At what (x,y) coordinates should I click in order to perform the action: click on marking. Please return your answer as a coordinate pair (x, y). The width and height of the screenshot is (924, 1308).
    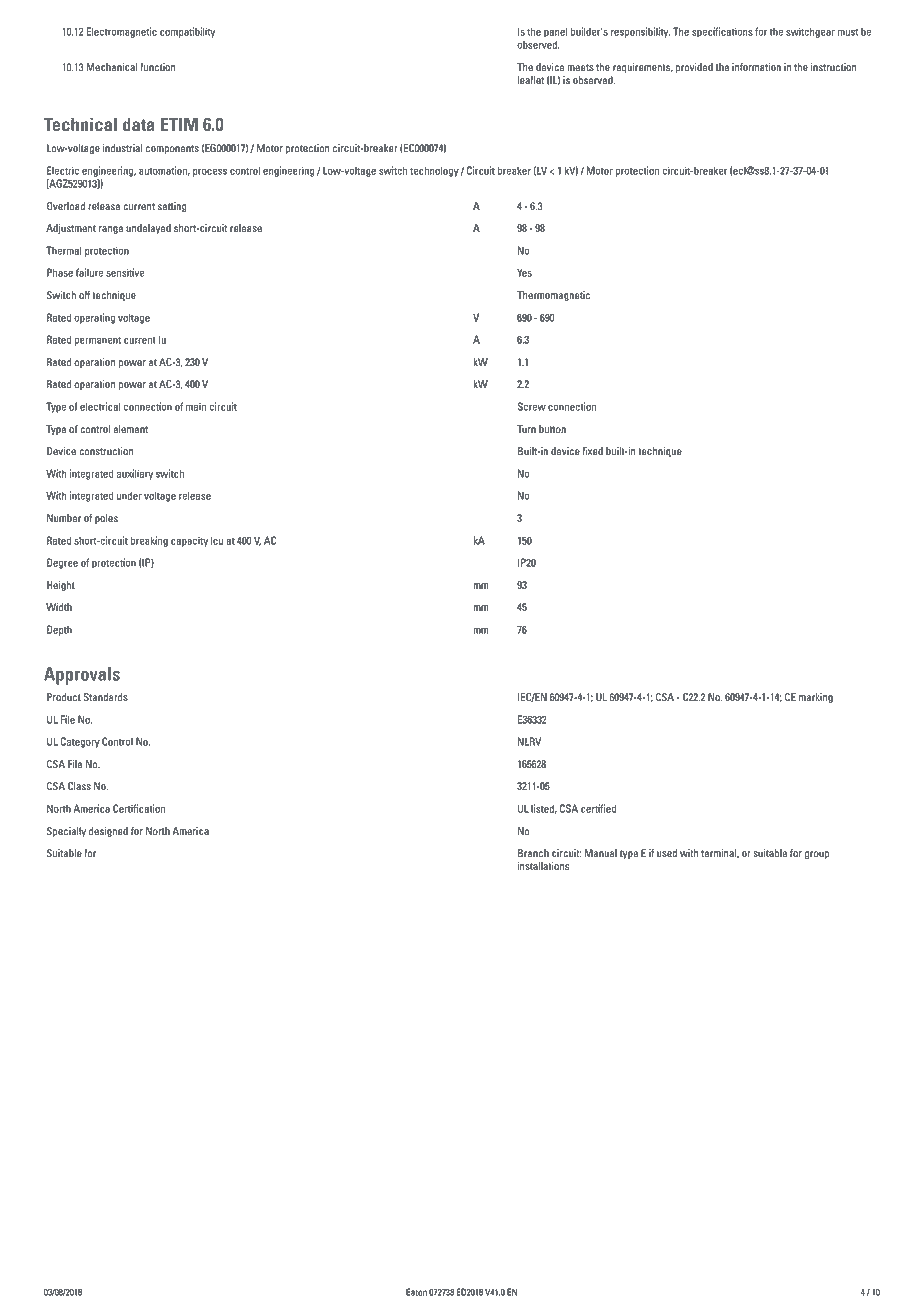
    Looking at the image, I should click on (816, 698).
